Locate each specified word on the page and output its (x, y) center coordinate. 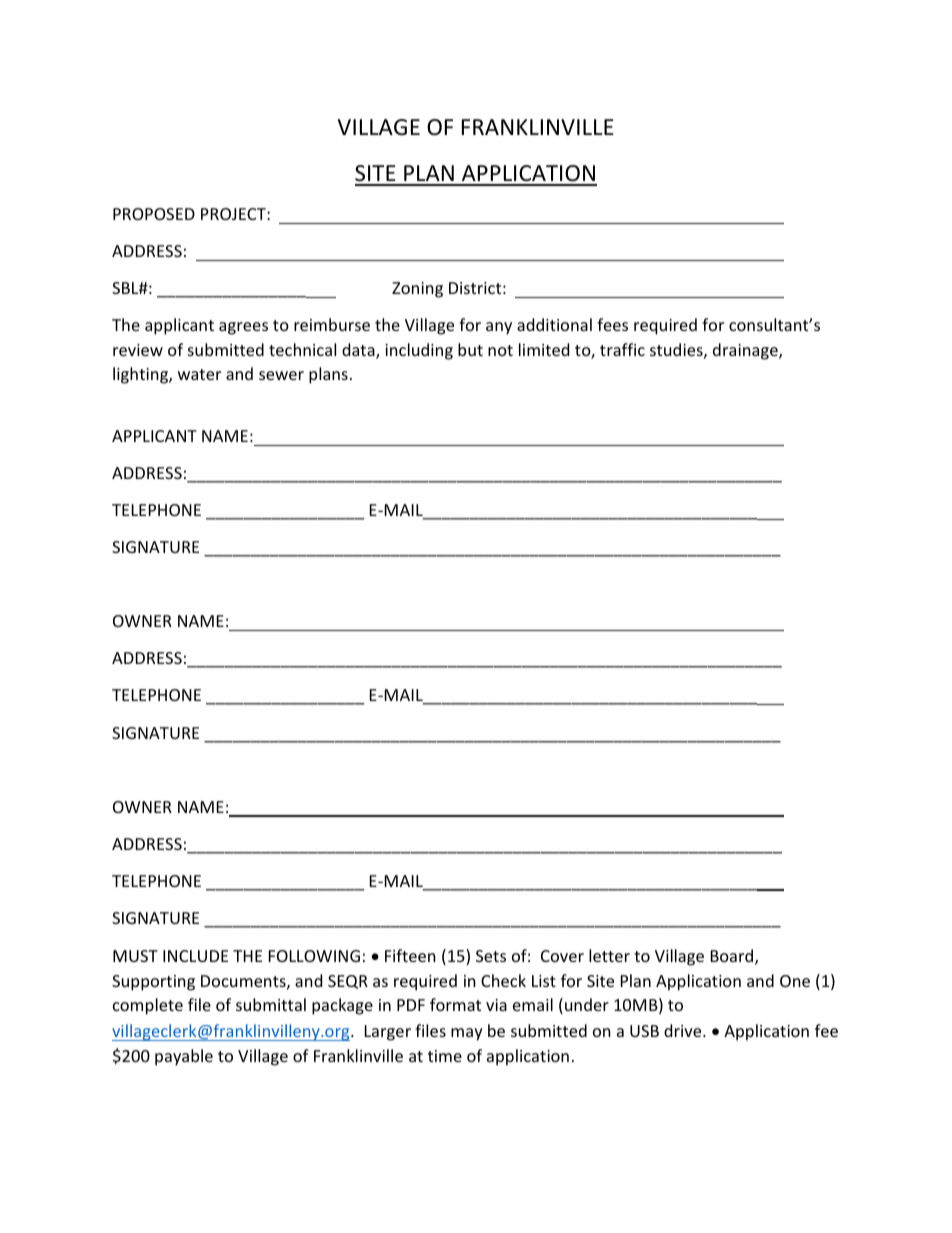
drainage (746, 351)
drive (684, 1030)
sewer (281, 375)
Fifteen (410, 955)
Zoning (417, 290)
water (199, 374)
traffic (622, 349)
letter (609, 955)
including (419, 351)
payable (184, 1057)
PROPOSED (154, 214)
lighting (141, 375)
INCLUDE (195, 956)
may (467, 1034)
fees (612, 324)
